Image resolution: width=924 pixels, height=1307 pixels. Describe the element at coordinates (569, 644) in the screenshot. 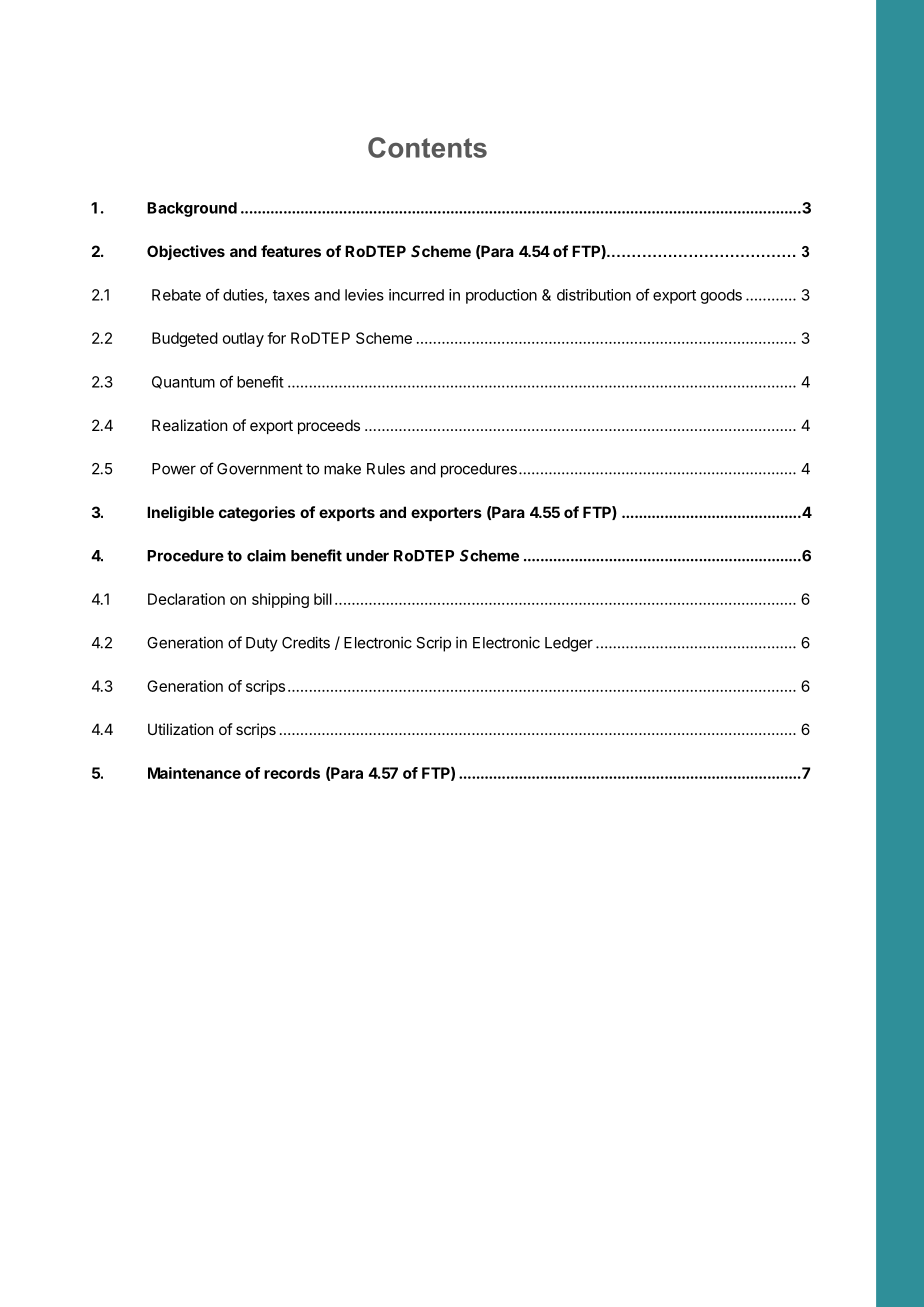

I see `Ledger` at that location.
